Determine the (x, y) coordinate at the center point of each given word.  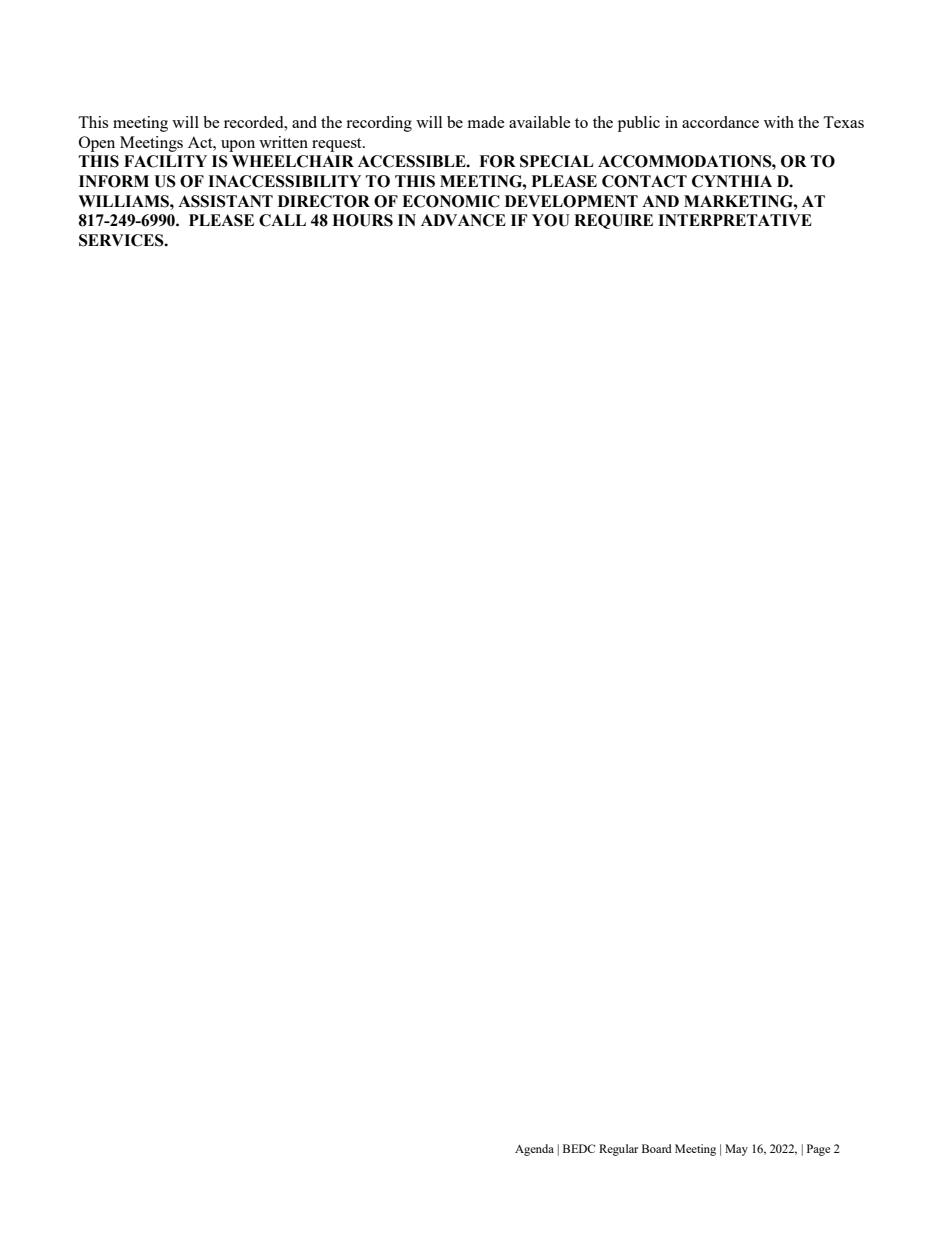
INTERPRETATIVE (735, 220)
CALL (282, 220)
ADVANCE (463, 220)
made (486, 122)
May (736, 1150)
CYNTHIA (732, 181)
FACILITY (165, 161)
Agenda (534, 1150)
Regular (618, 1150)
